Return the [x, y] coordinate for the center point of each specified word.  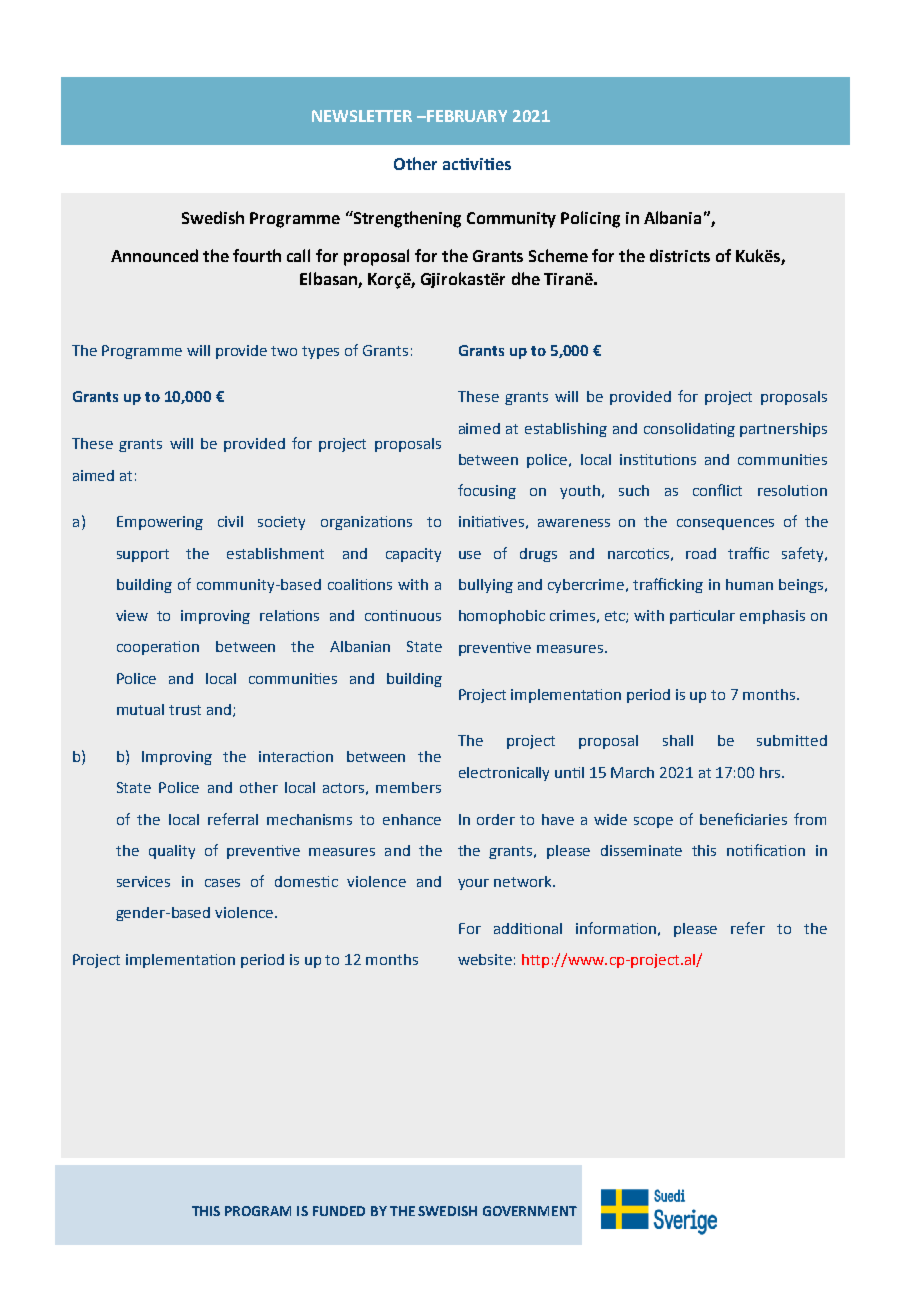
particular [702, 617]
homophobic [502, 617]
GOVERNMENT [530, 1211]
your [473, 884]
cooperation [158, 648]
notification [766, 850]
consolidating [689, 430]
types [320, 352]
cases [222, 883]
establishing [566, 430]
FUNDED [339, 1211]
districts [680, 255]
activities [477, 164]
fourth [257, 255]
